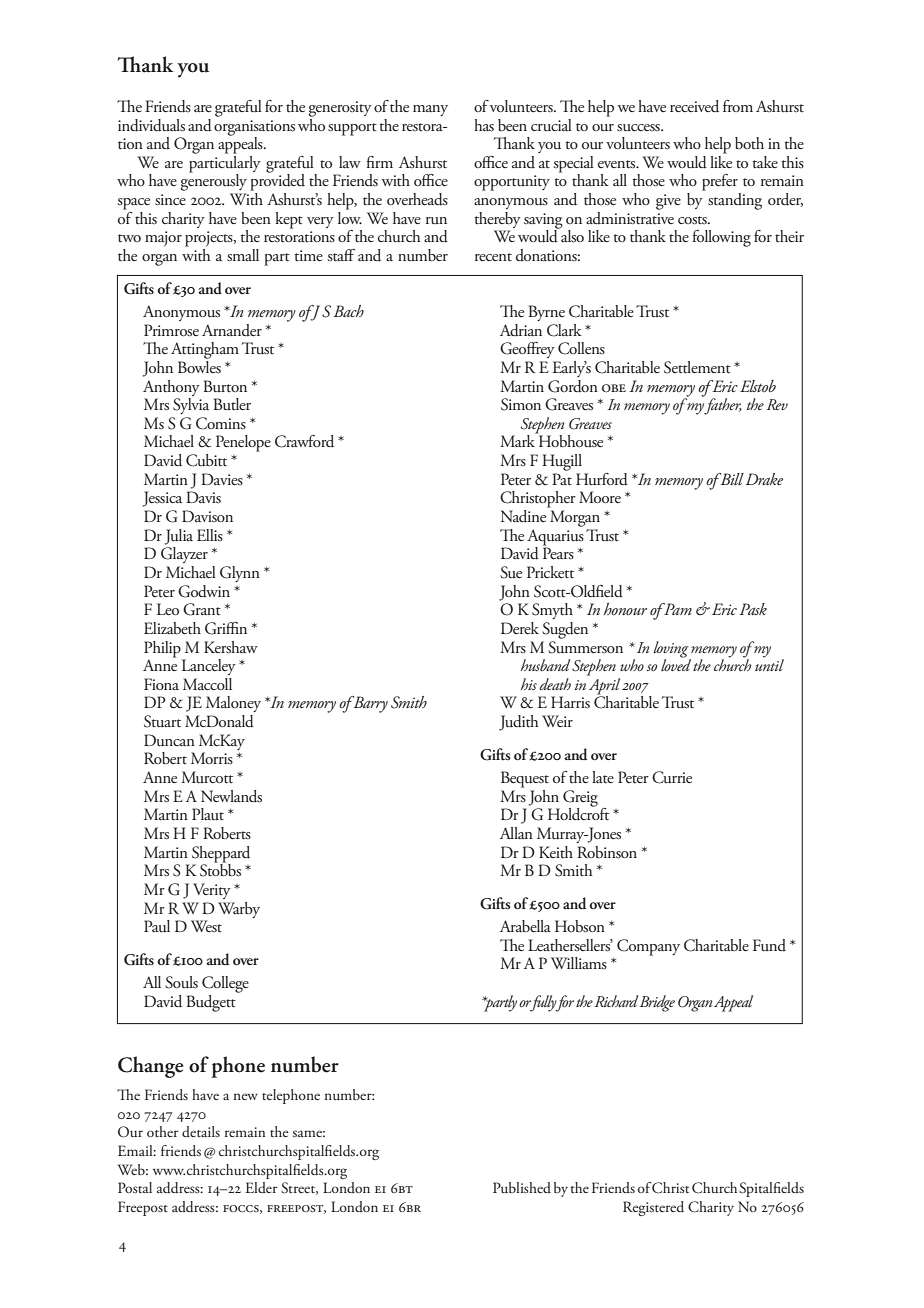 The height and width of the document is (1308, 924). Describe the element at coordinates (520, 628) in the document. I see `Derek` at that location.
